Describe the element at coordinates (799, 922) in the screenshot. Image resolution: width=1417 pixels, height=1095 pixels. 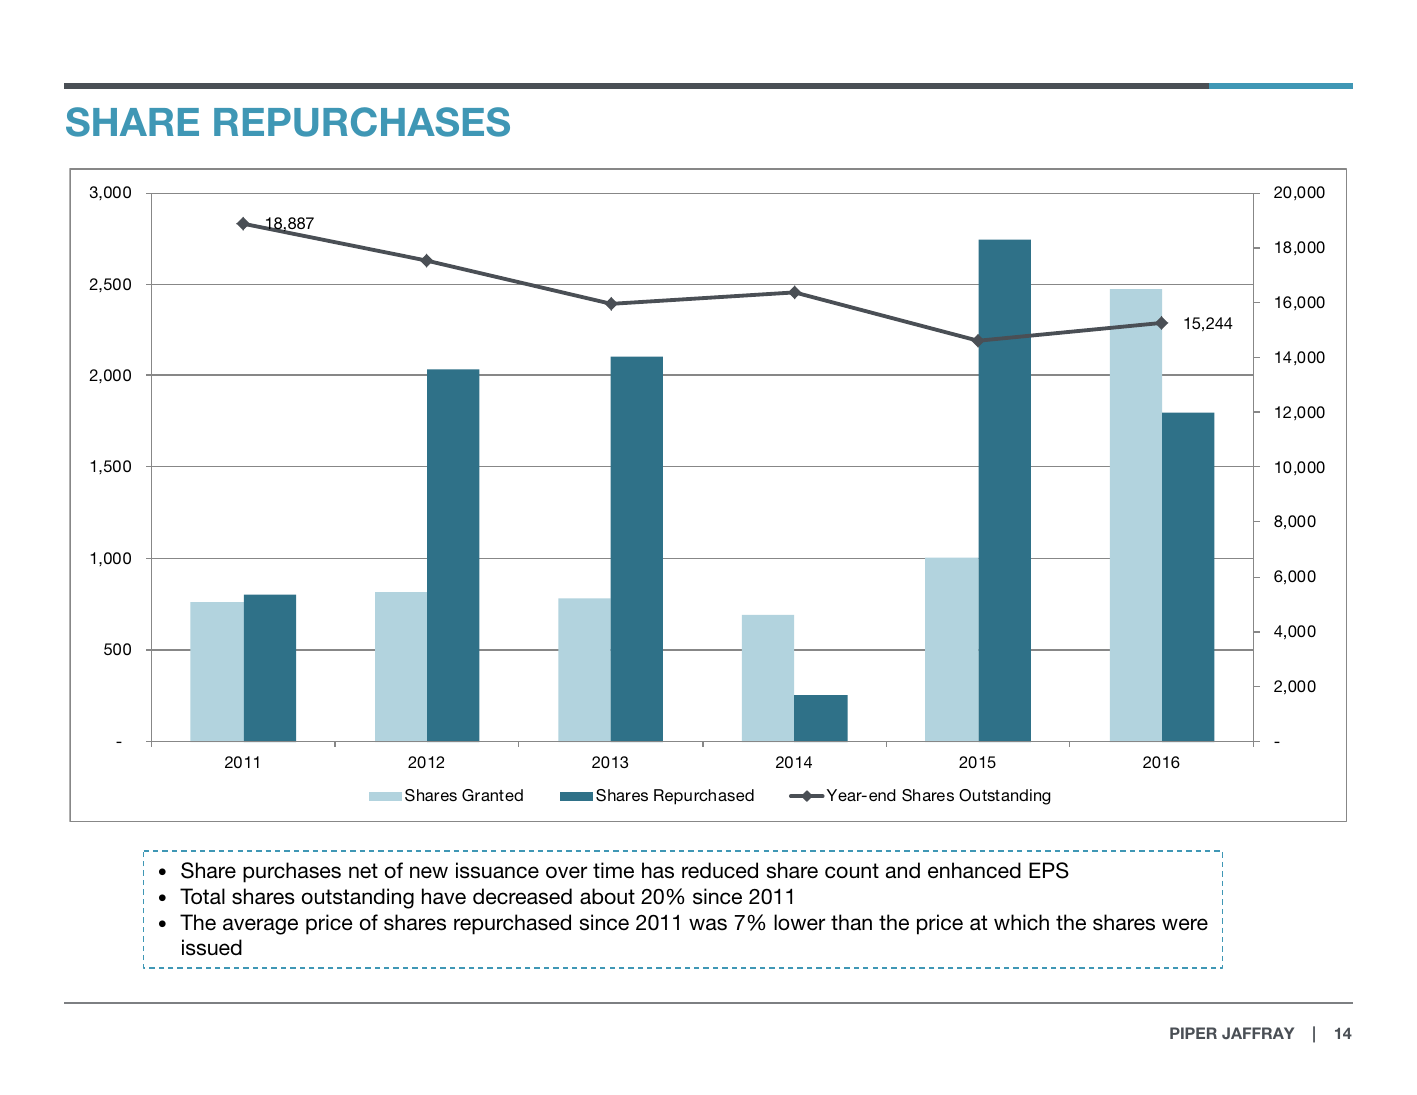
I see `lower` at that location.
